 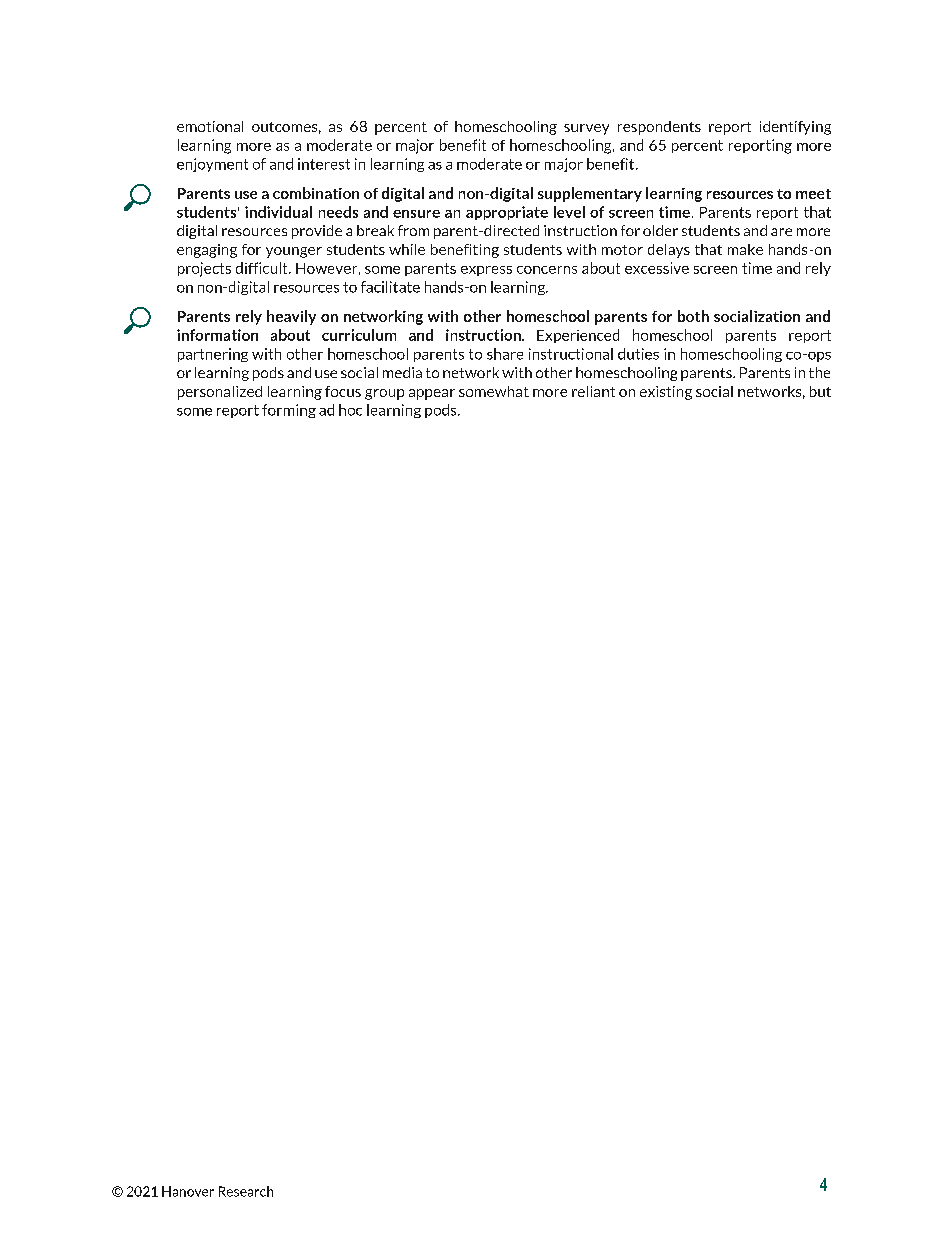 What do you see at coordinates (246, 1191) in the screenshot?
I see `Research` at bounding box center [246, 1191].
